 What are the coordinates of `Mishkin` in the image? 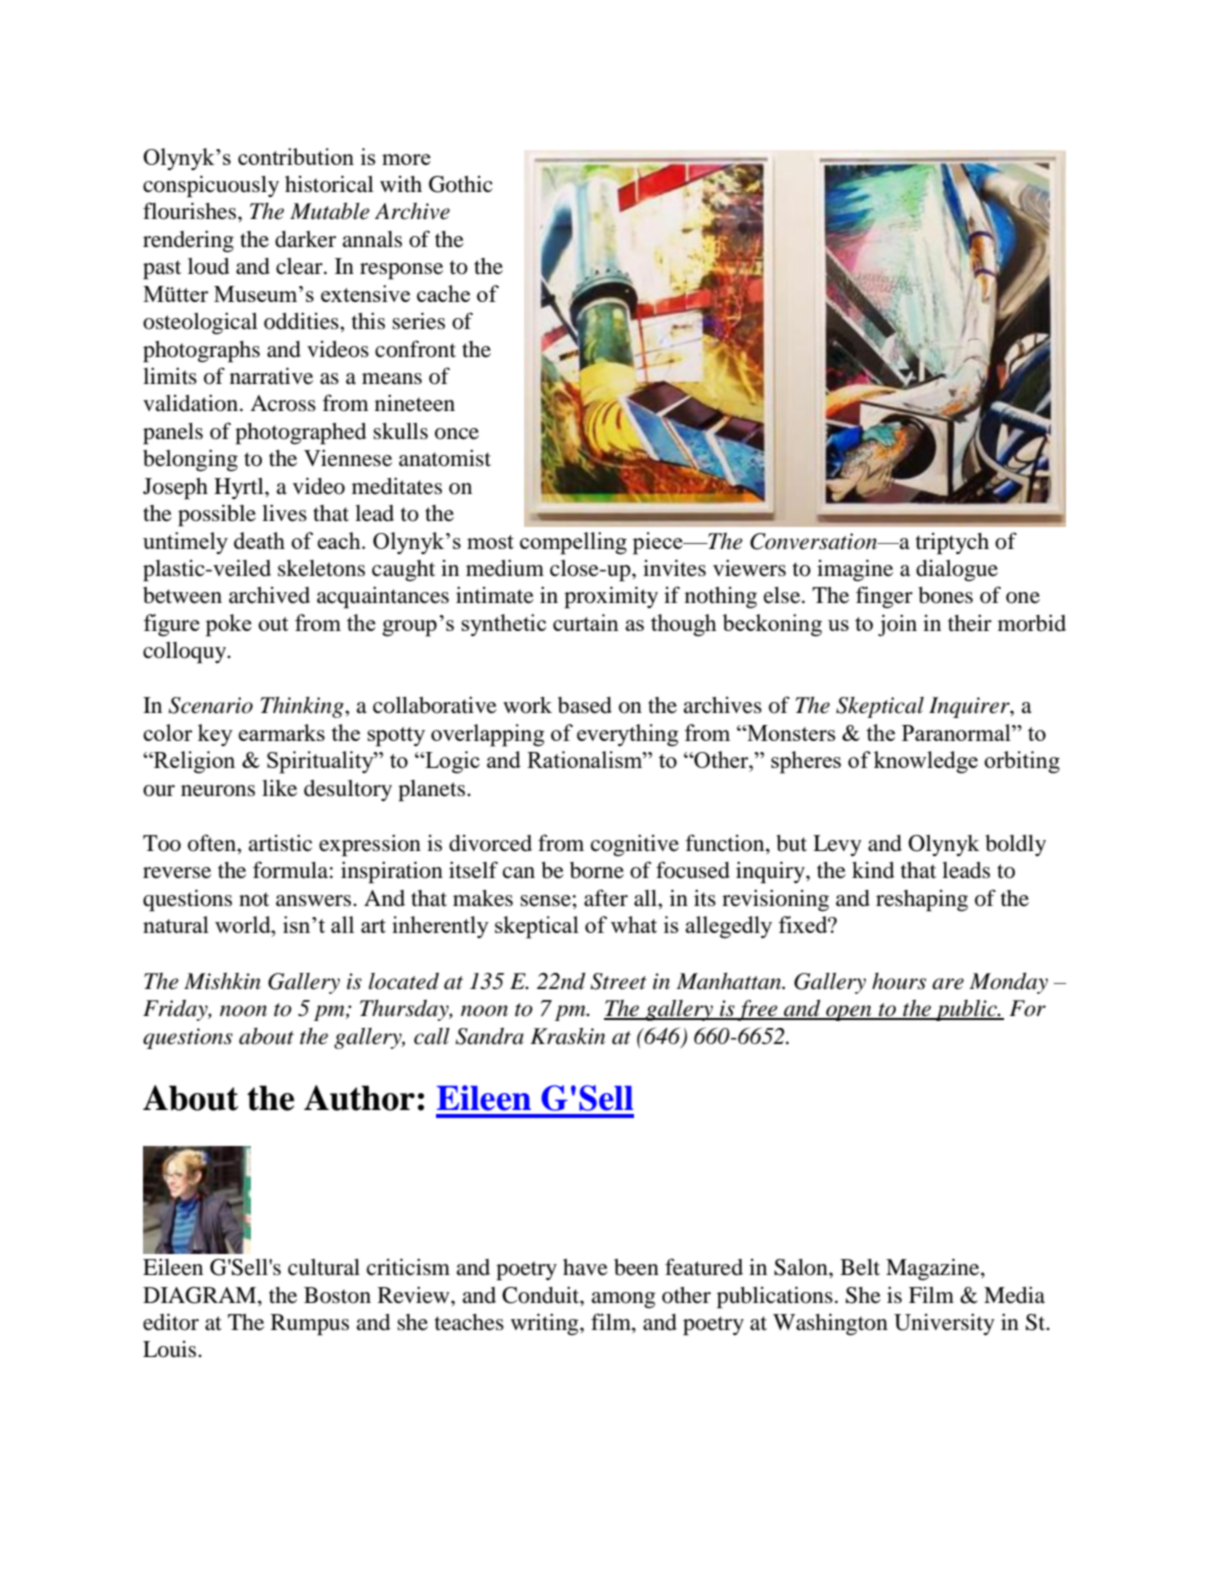 It's located at (222, 981).
